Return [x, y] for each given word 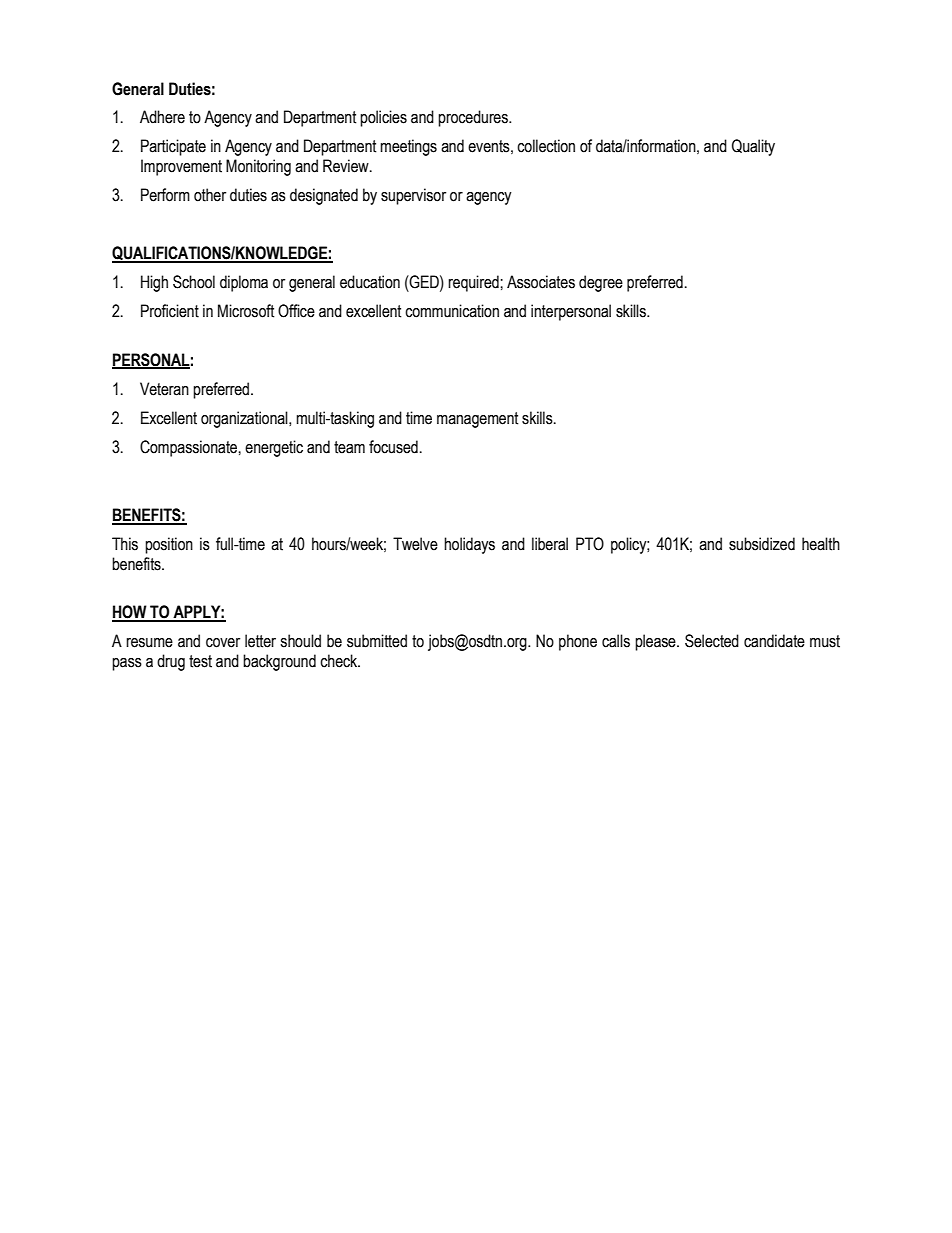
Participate [173, 147]
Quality [753, 147]
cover [223, 643]
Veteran [164, 389]
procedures [474, 118]
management [478, 420]
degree [601, 283]
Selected [712, 641]
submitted [377, 641]
